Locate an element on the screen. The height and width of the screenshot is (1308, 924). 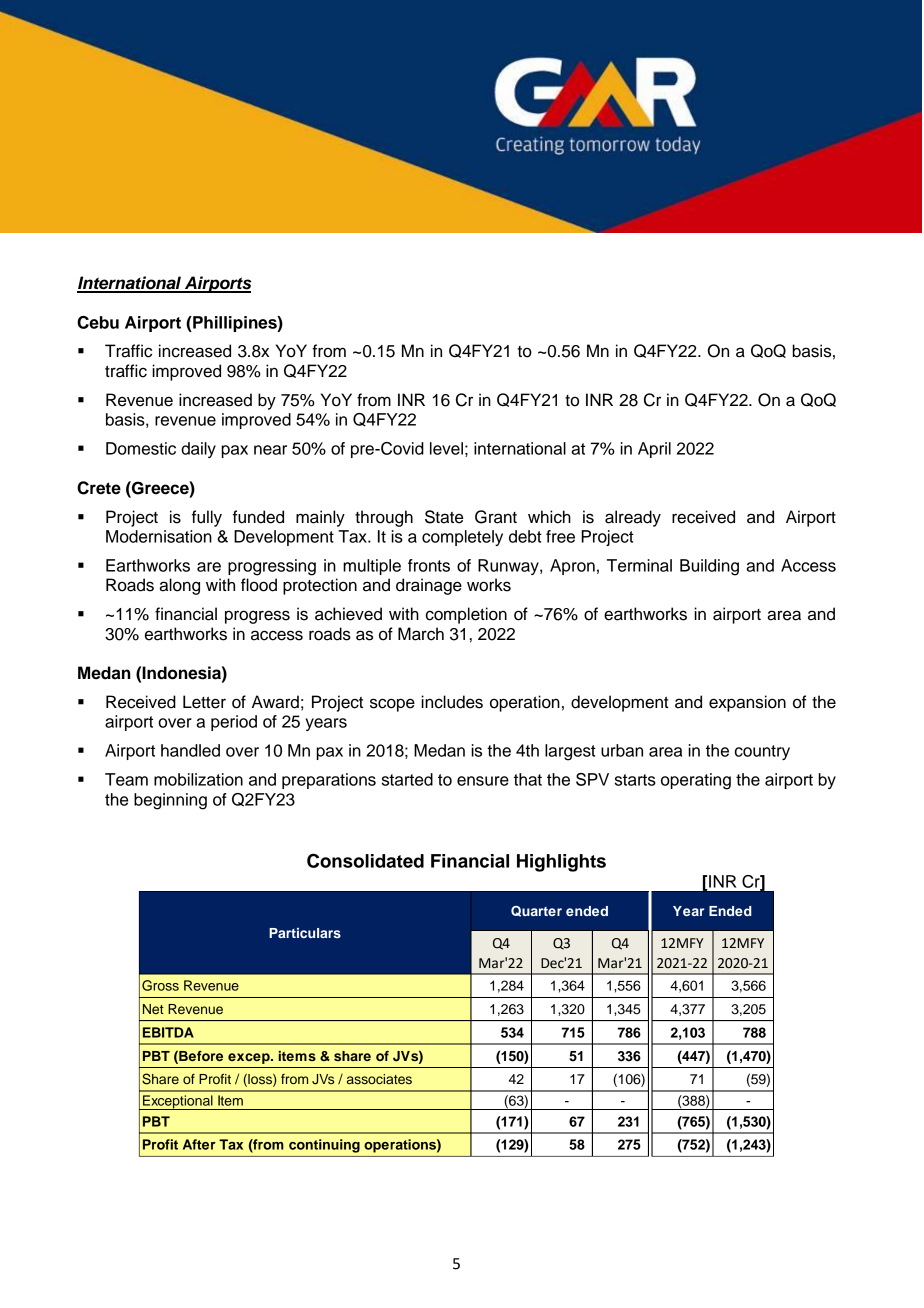
beginning is located at coordinates (170, 801).
